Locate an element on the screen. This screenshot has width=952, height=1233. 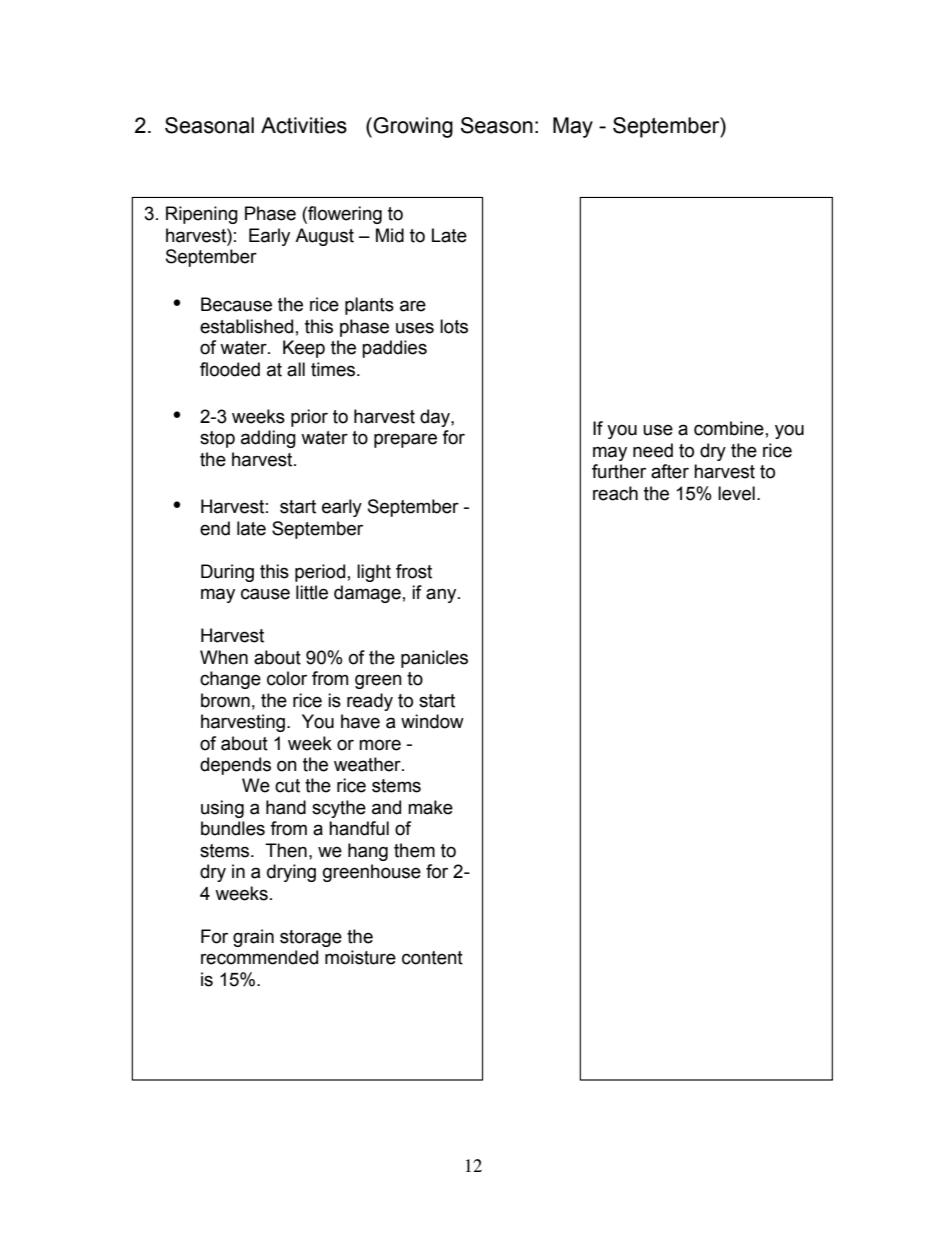
window is located at coordinates (432, 721).
